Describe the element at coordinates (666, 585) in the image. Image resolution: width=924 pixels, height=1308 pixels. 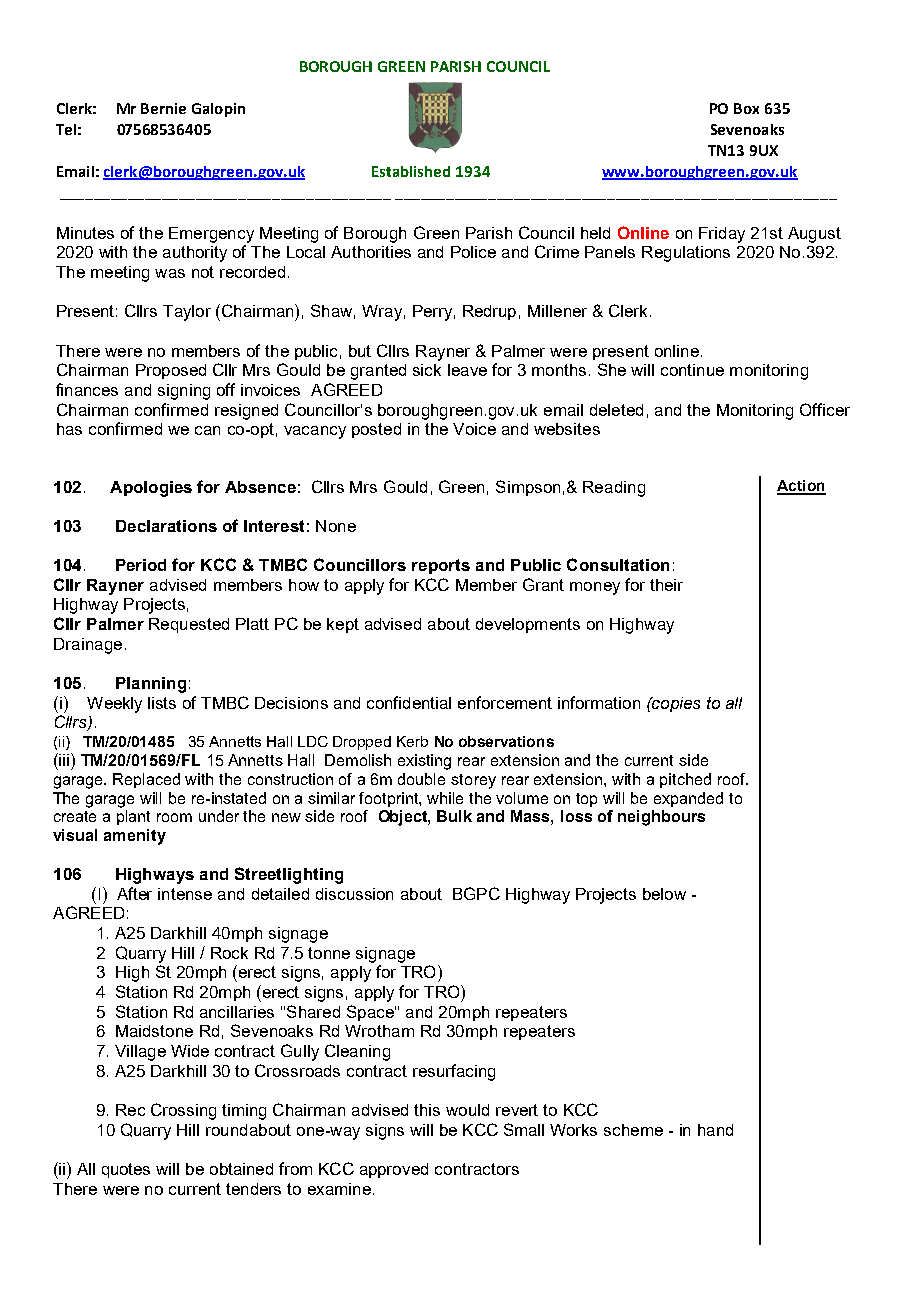
I see `their` at that location.
